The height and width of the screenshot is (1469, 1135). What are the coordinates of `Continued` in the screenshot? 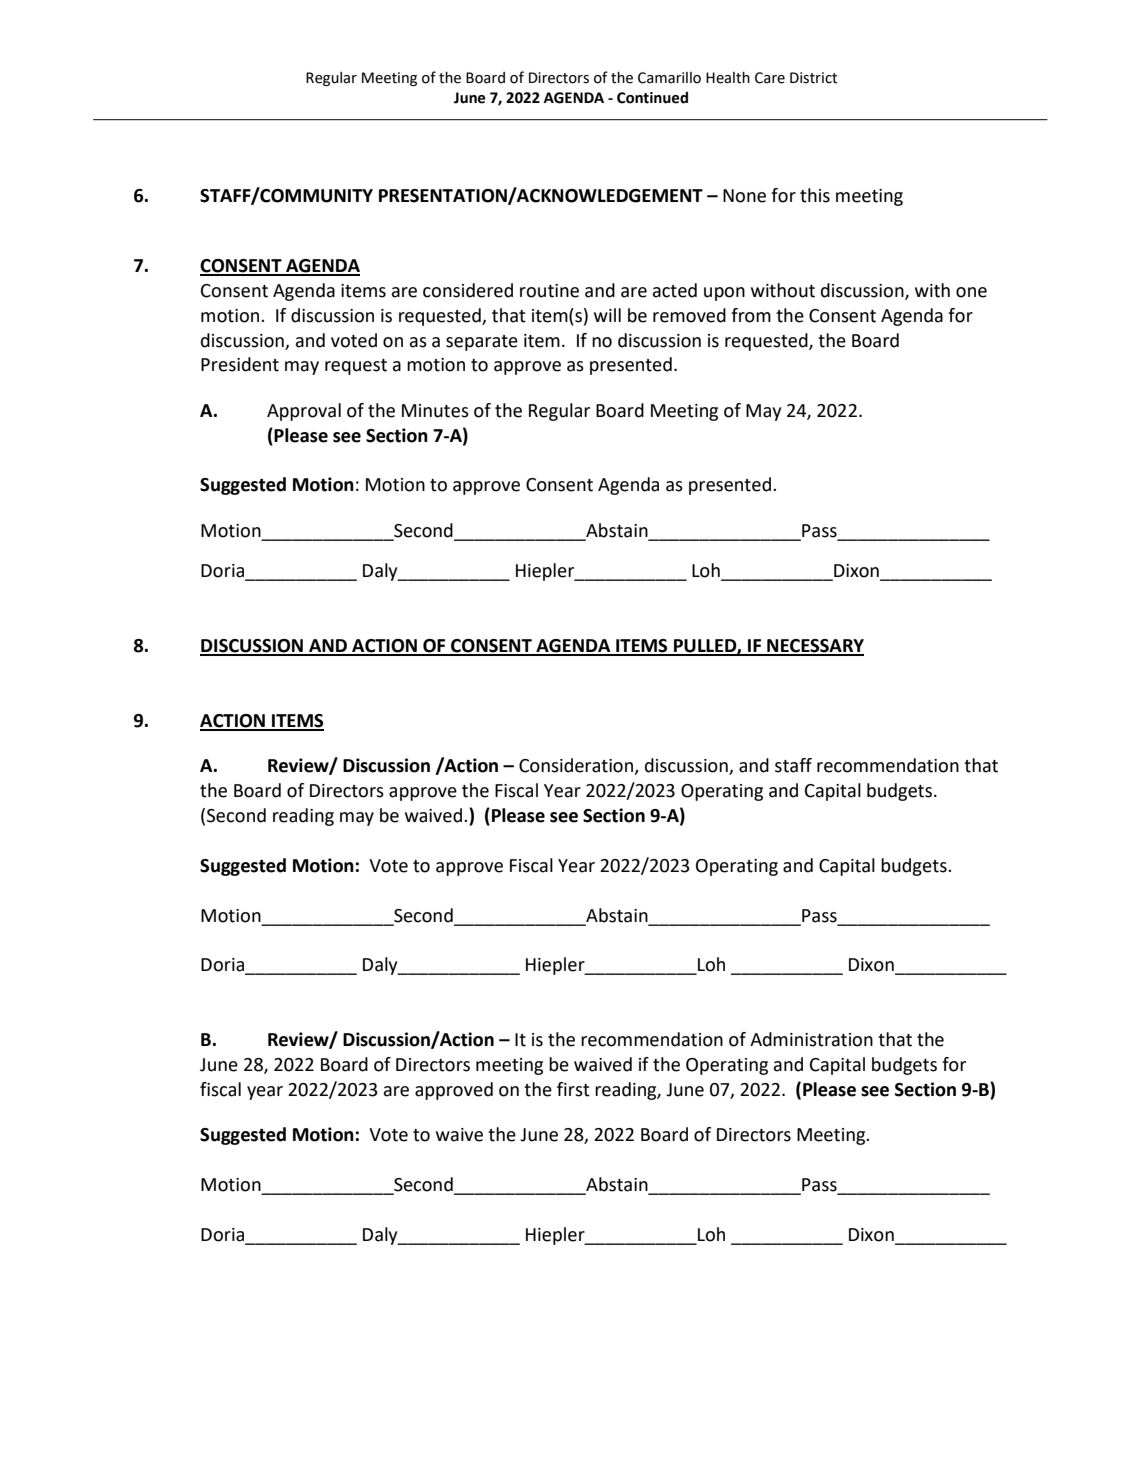 It's located at (652, 98).
